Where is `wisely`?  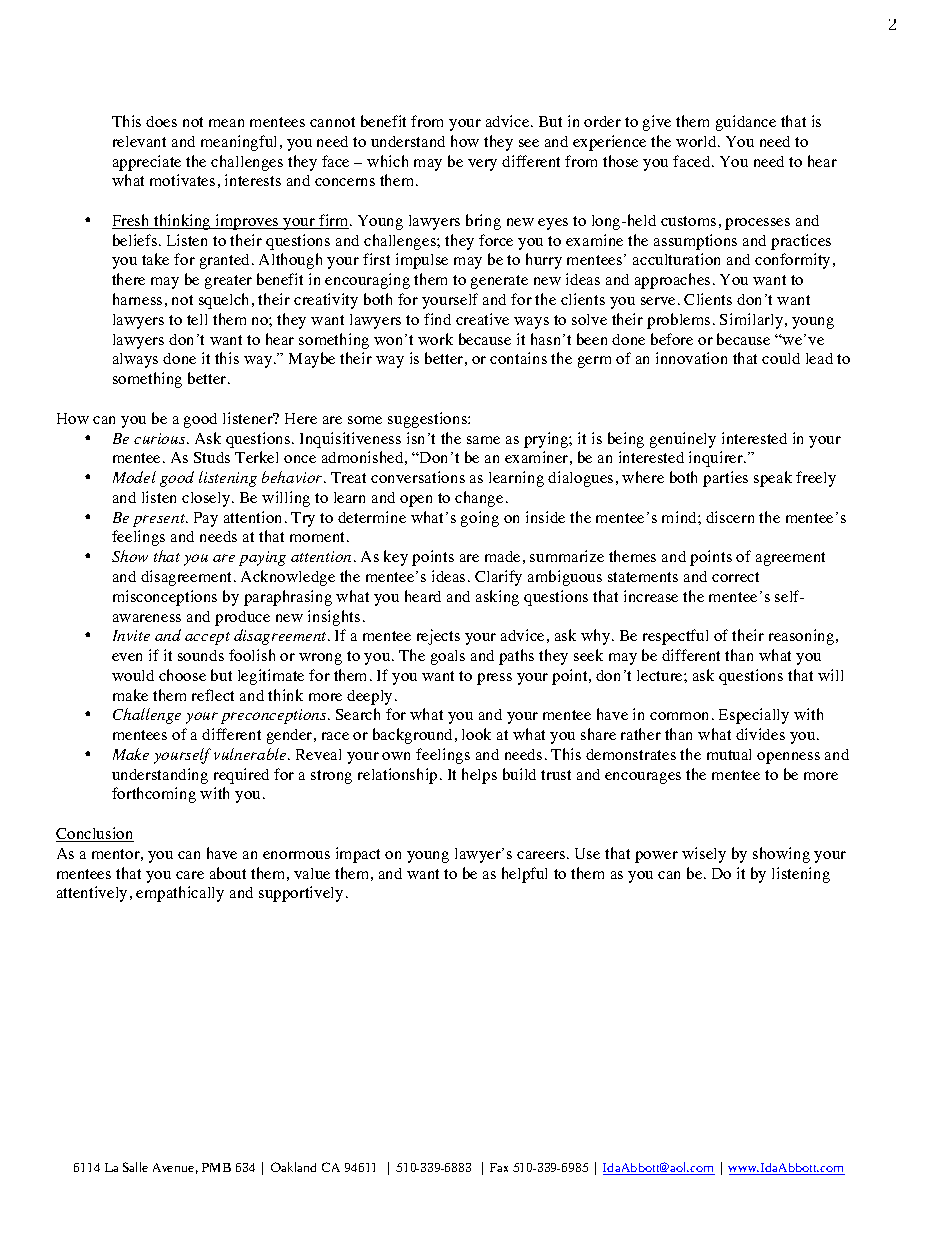 wisely is located at coordinates (704, 855).
